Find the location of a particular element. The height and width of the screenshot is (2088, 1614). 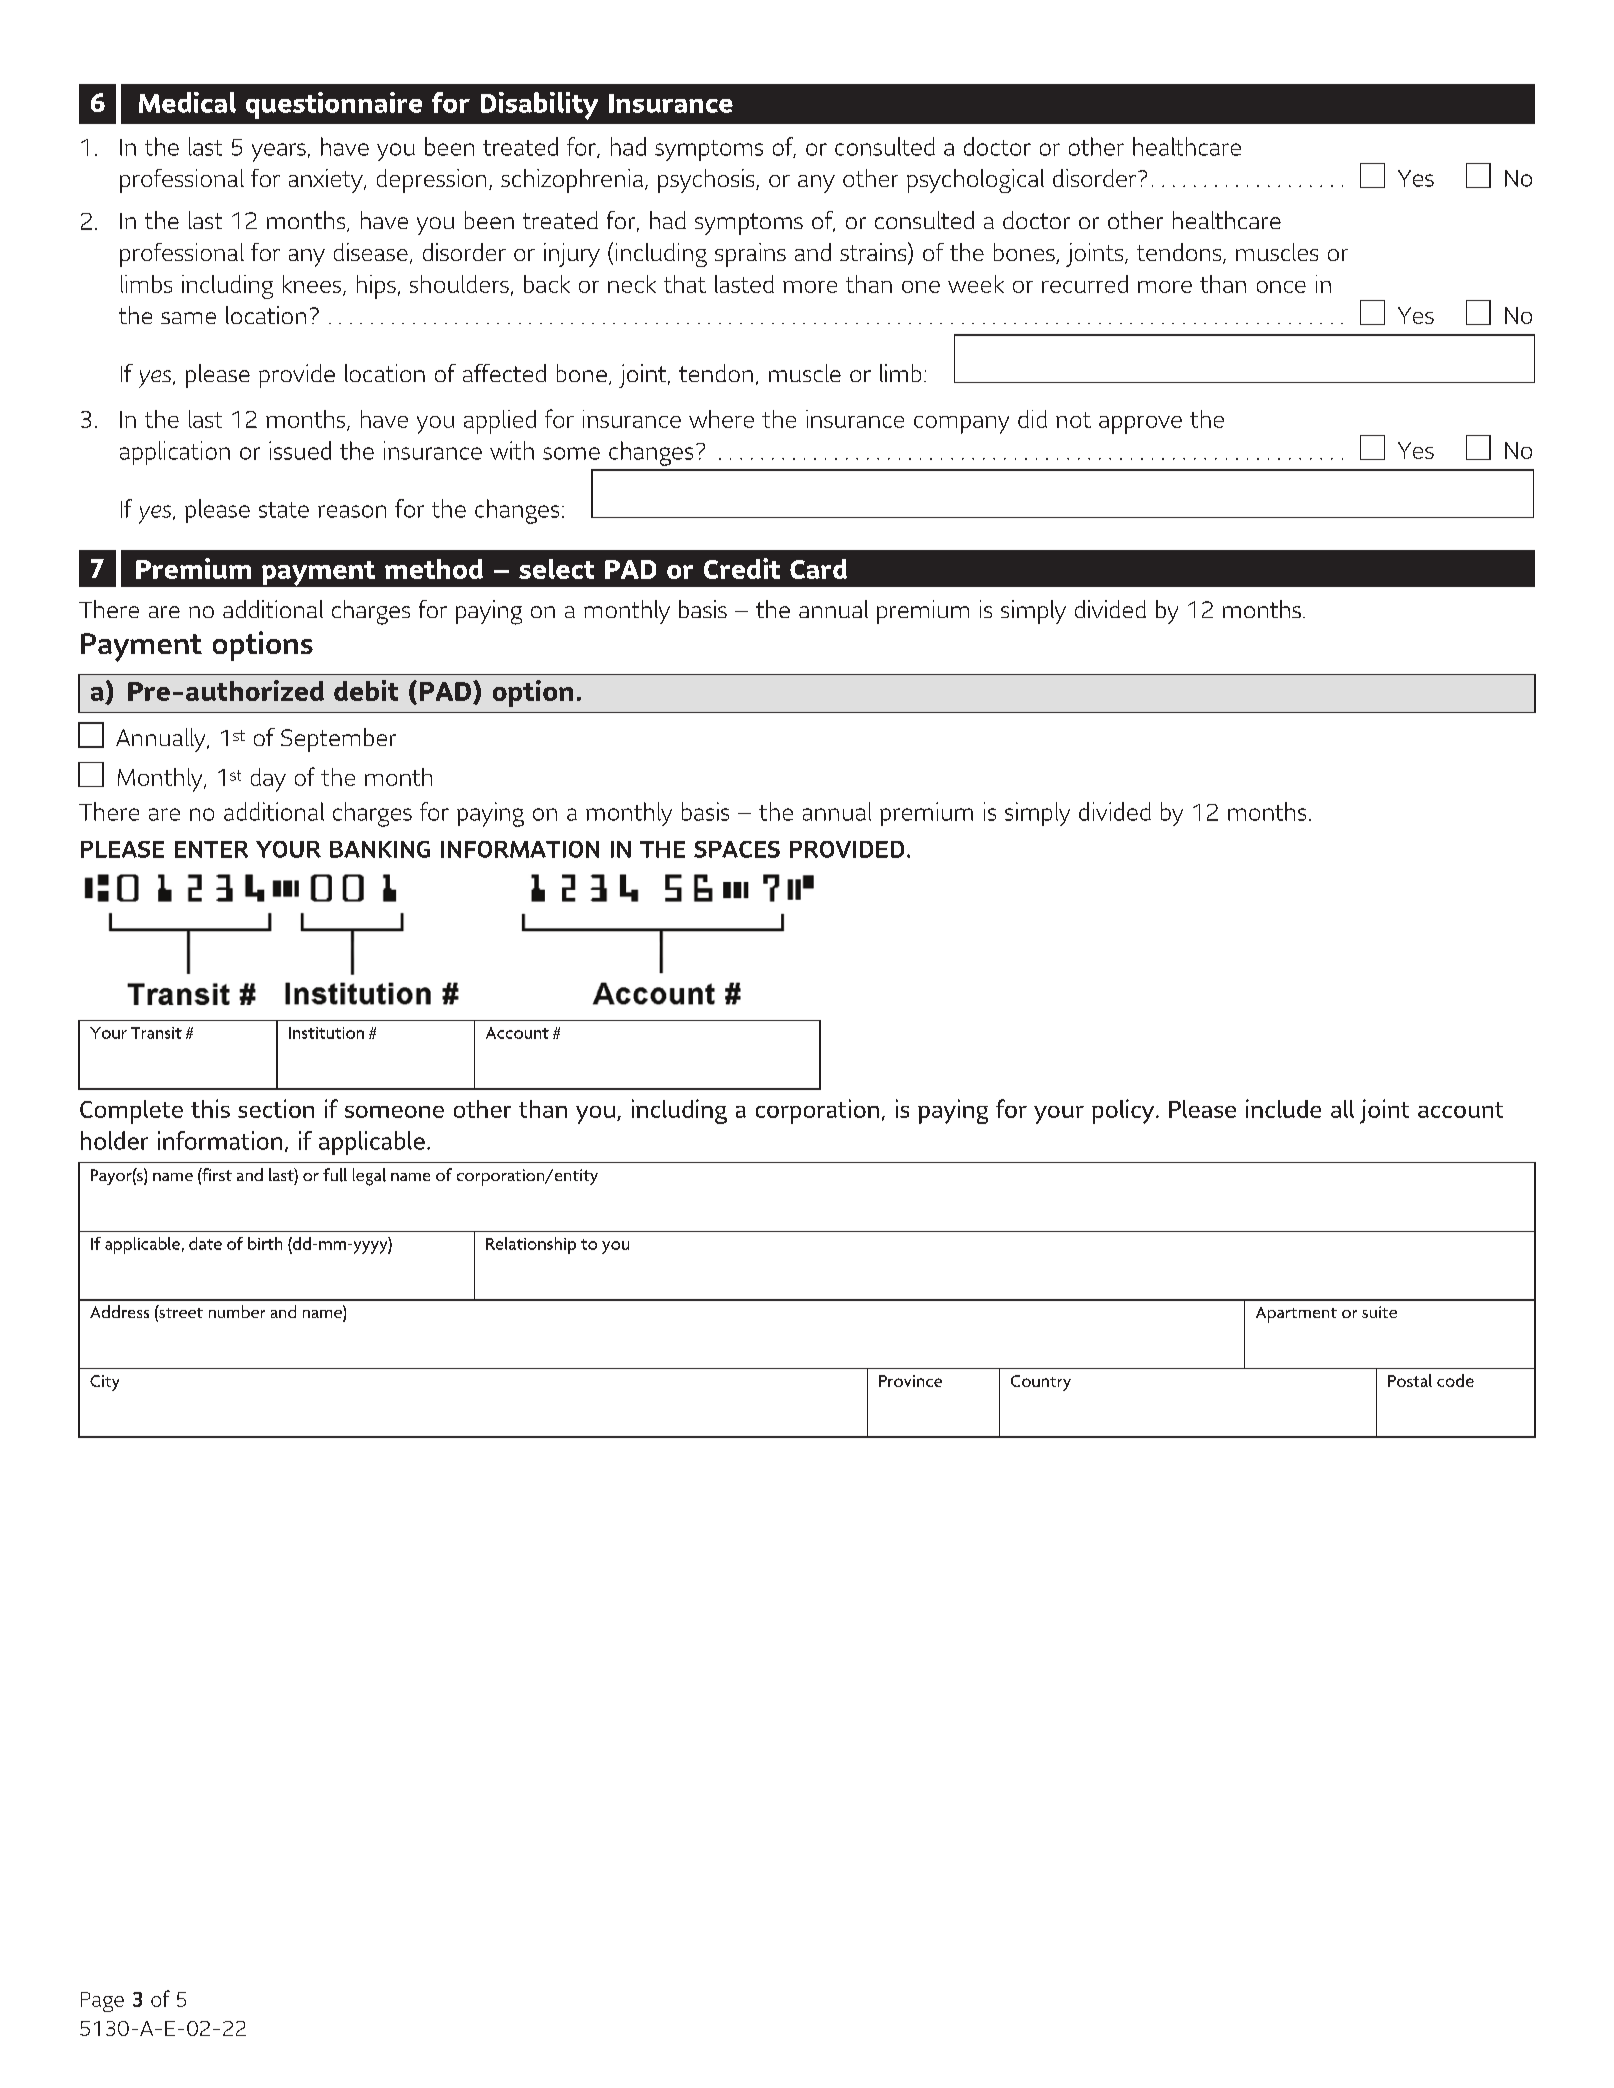

Institution is located at coordinates (326, 1033).
